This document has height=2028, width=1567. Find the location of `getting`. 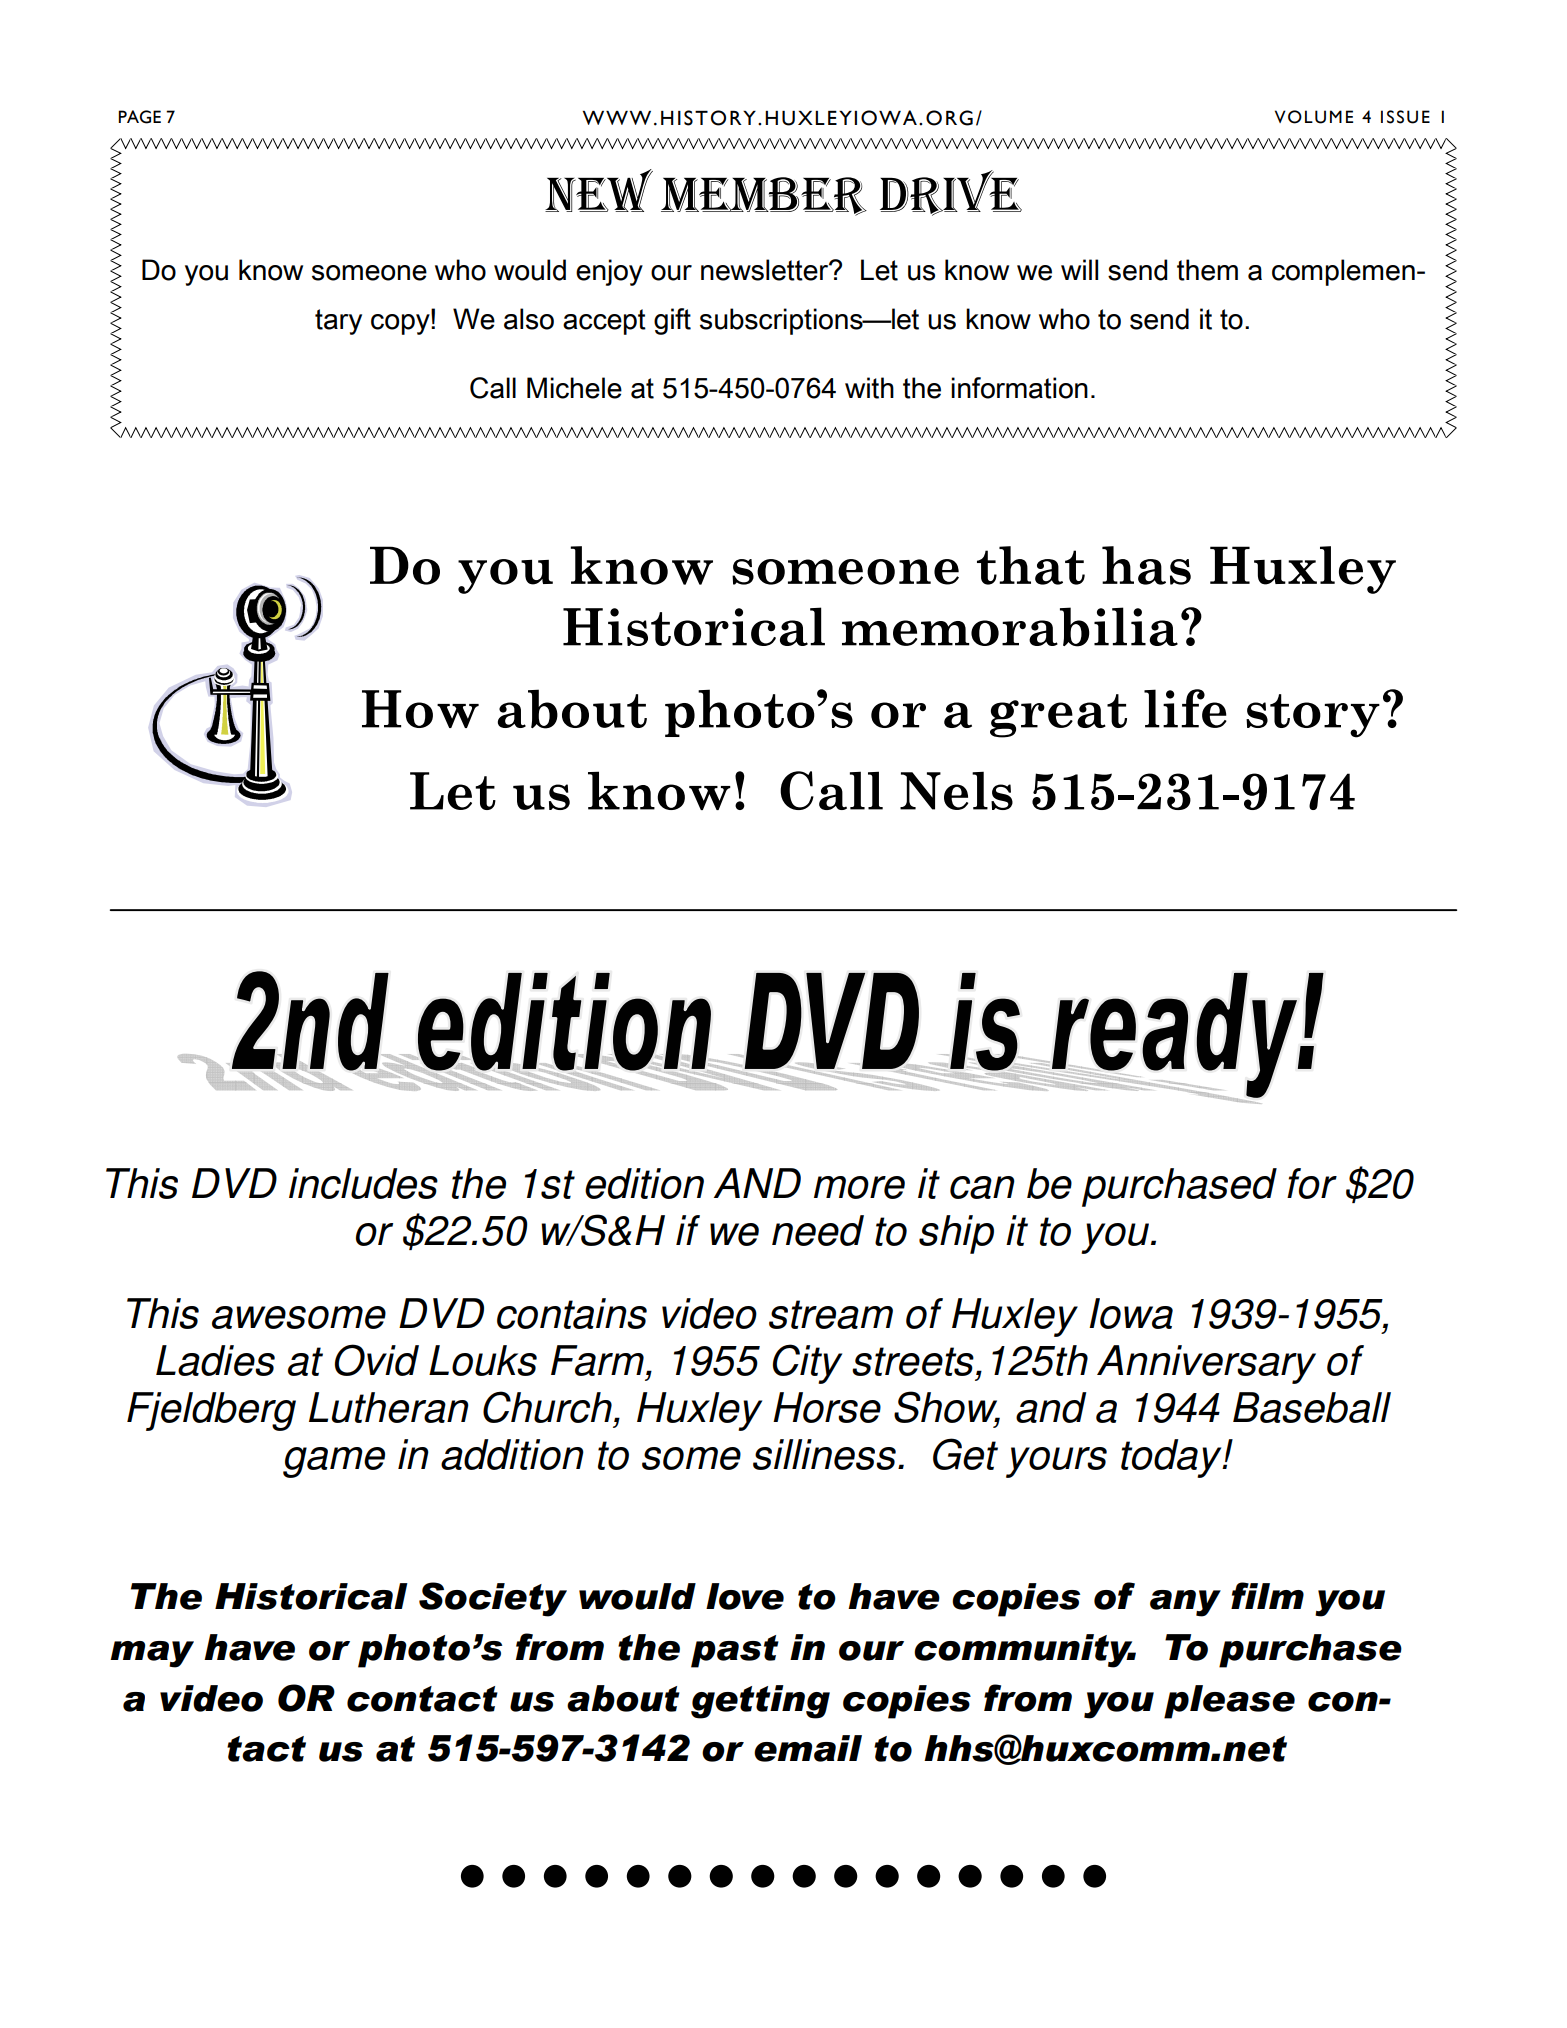

getting is located at coordinates (760, 1702).
